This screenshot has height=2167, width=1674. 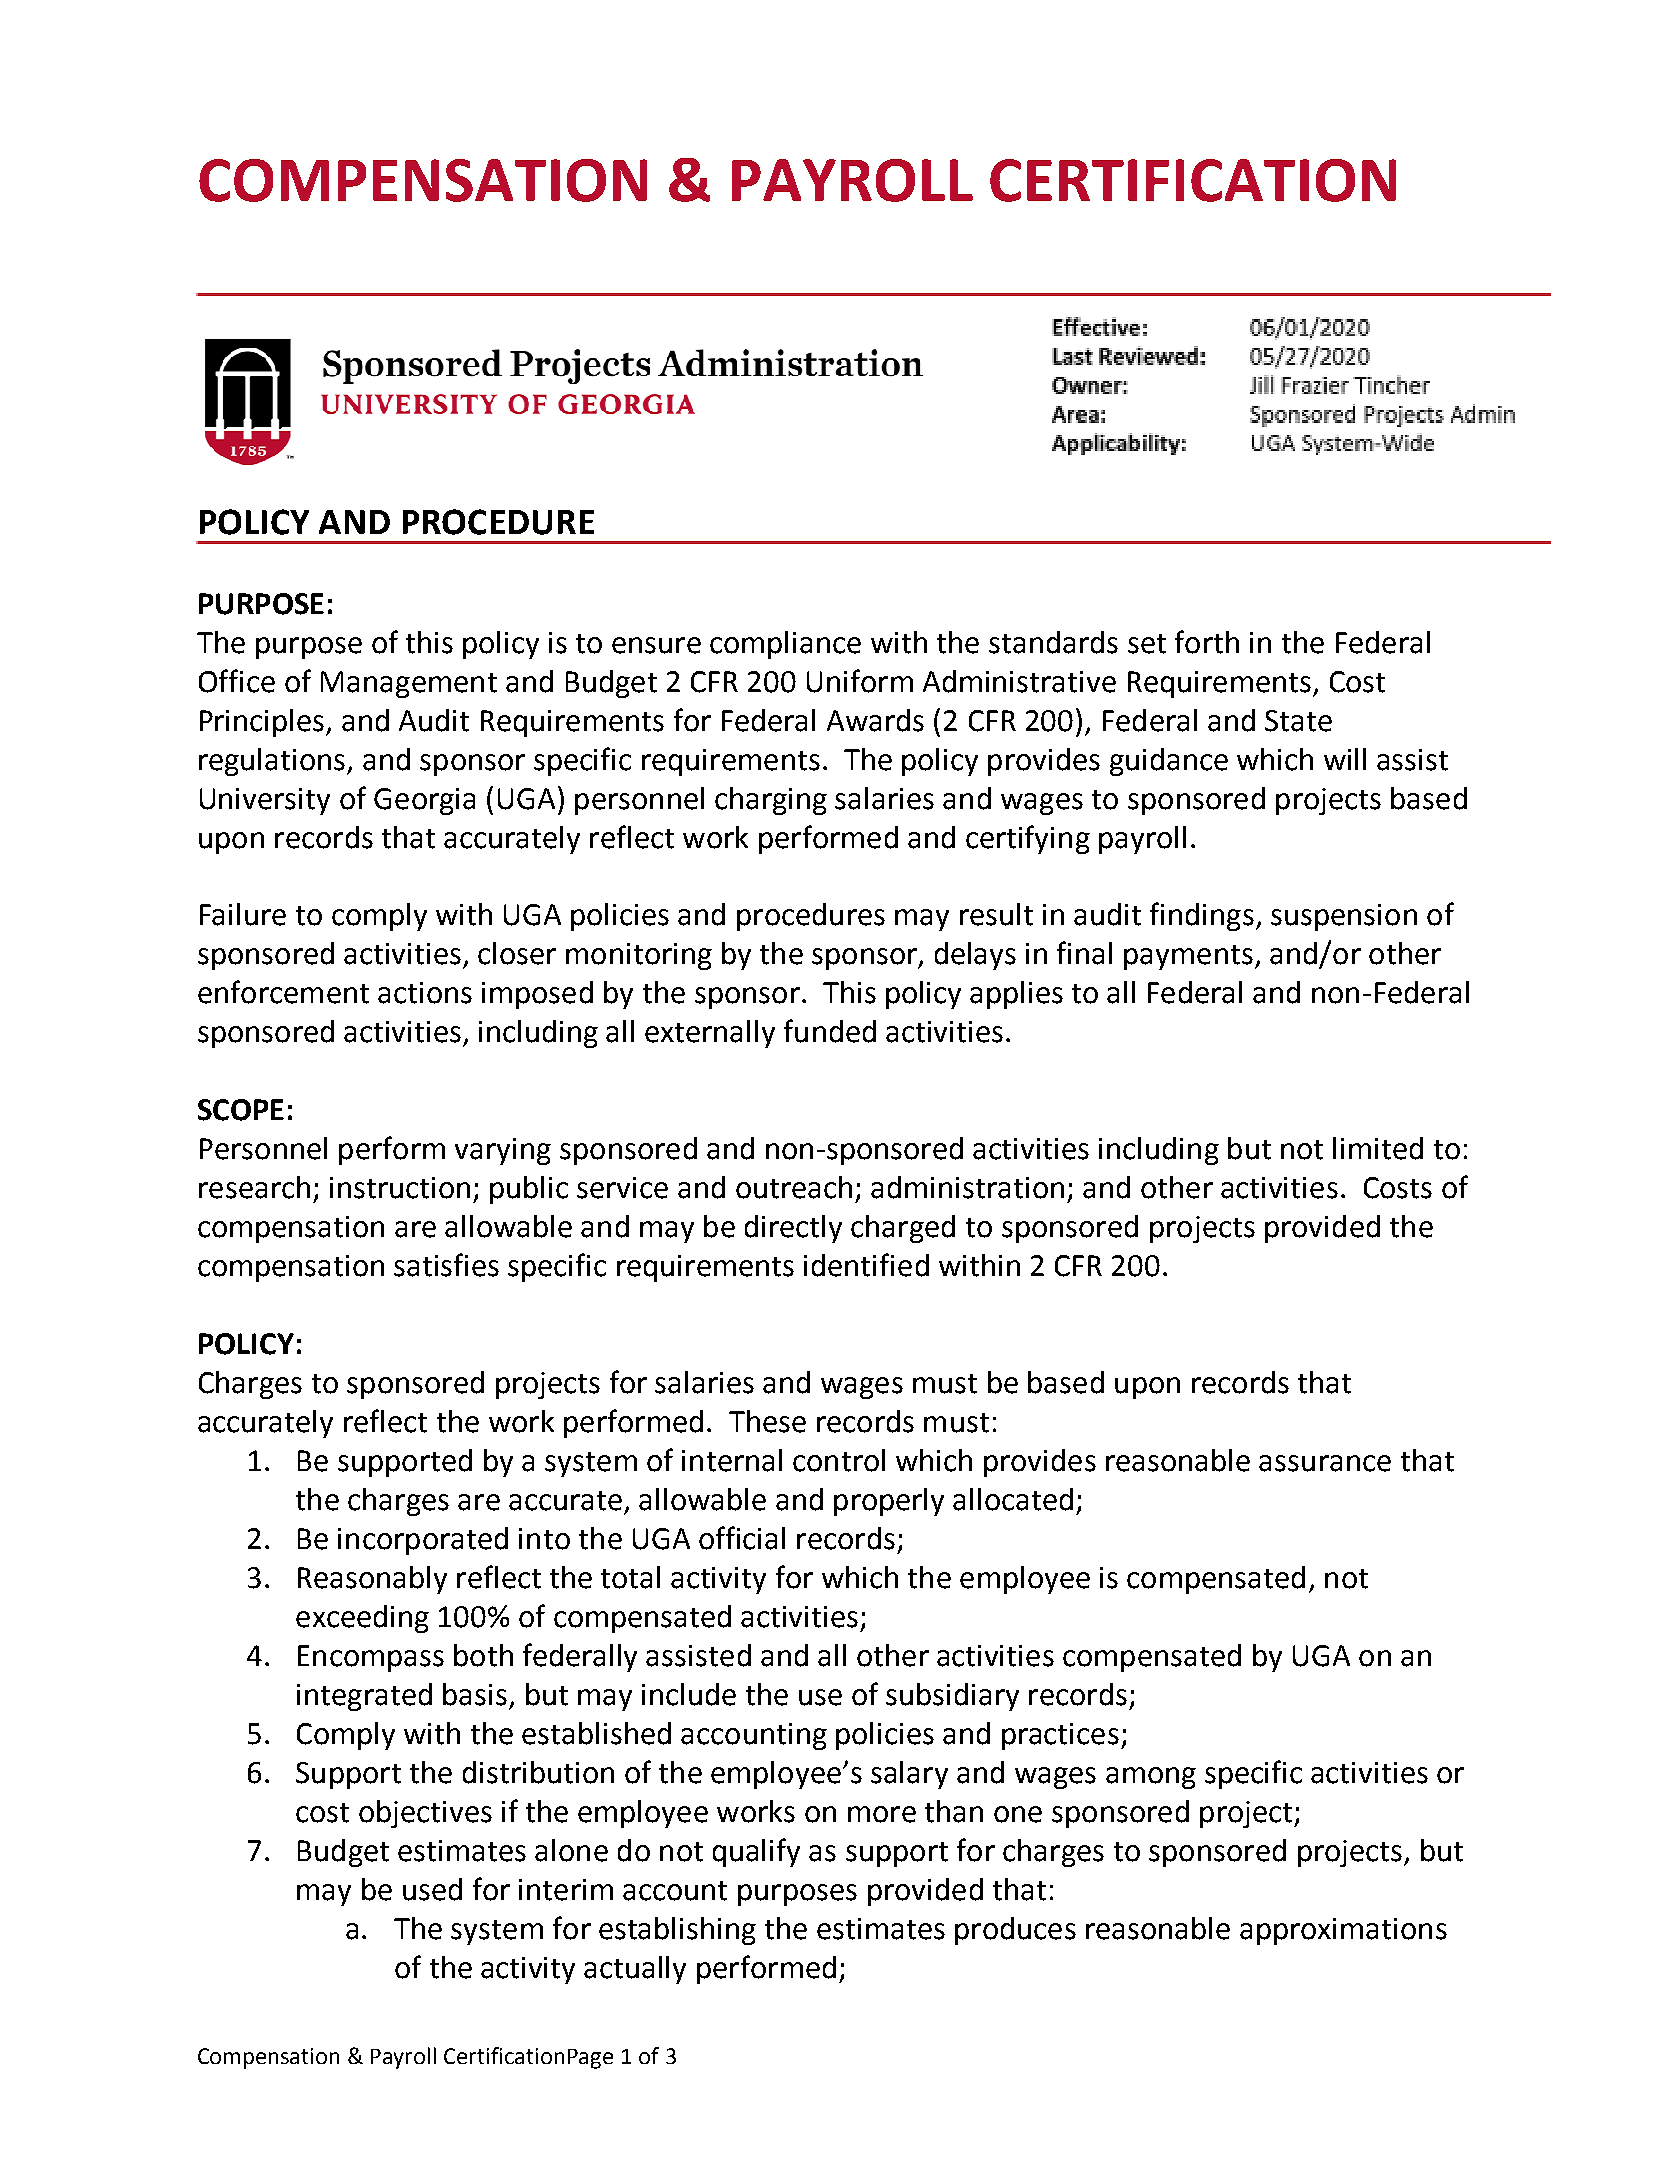 What do you see at coordinates (432, 1889) in the screenshot?
I see `used` at bounding box center [432, 1889].
